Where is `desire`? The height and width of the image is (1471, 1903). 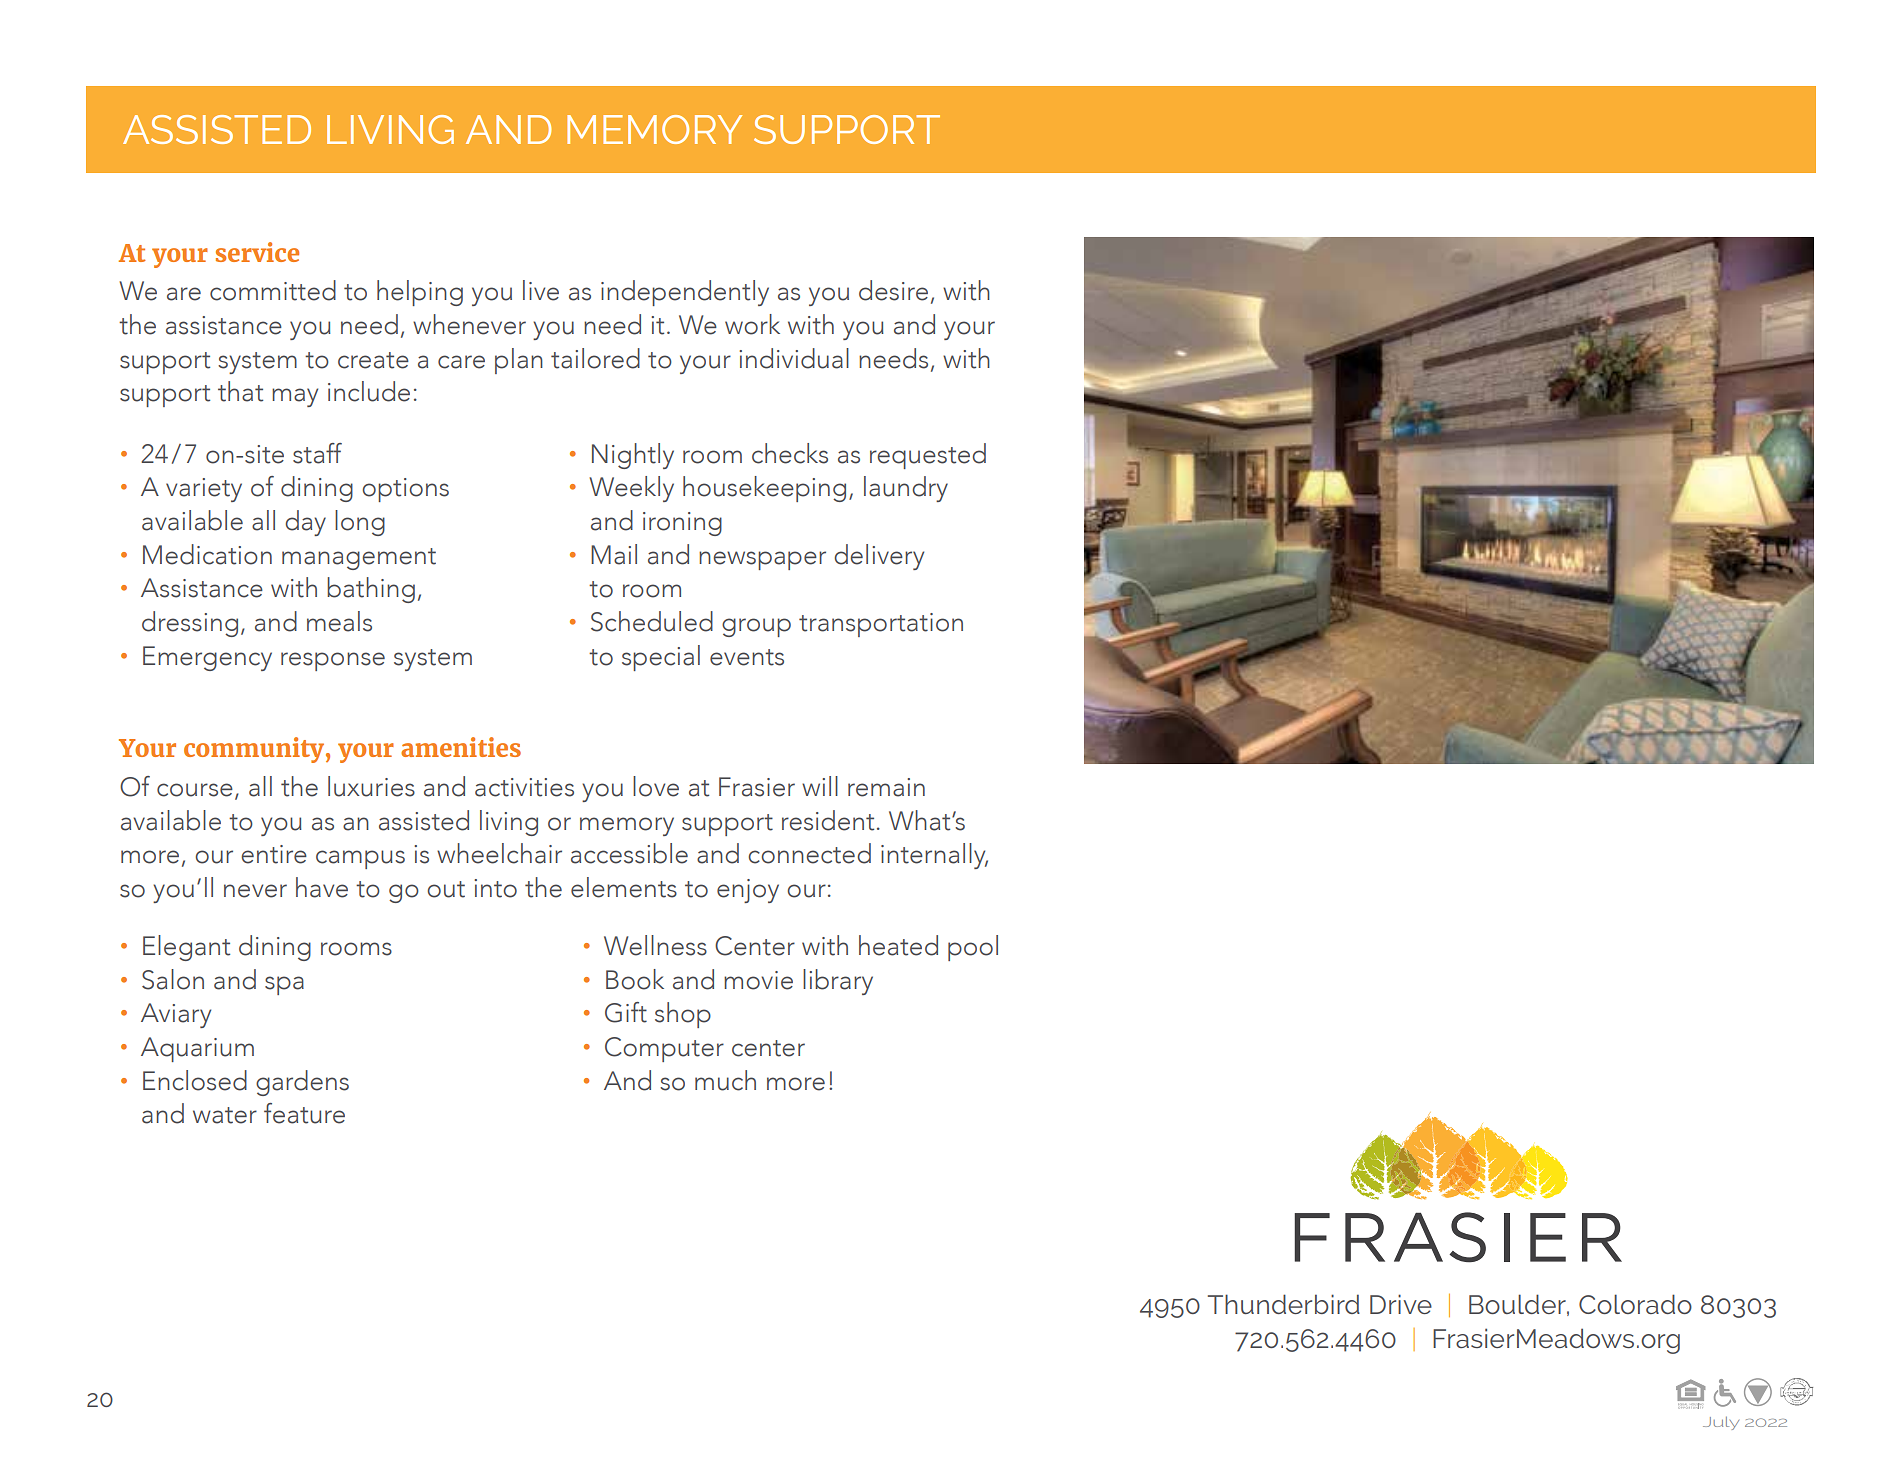 desire is located at coordinates (893, 290).
